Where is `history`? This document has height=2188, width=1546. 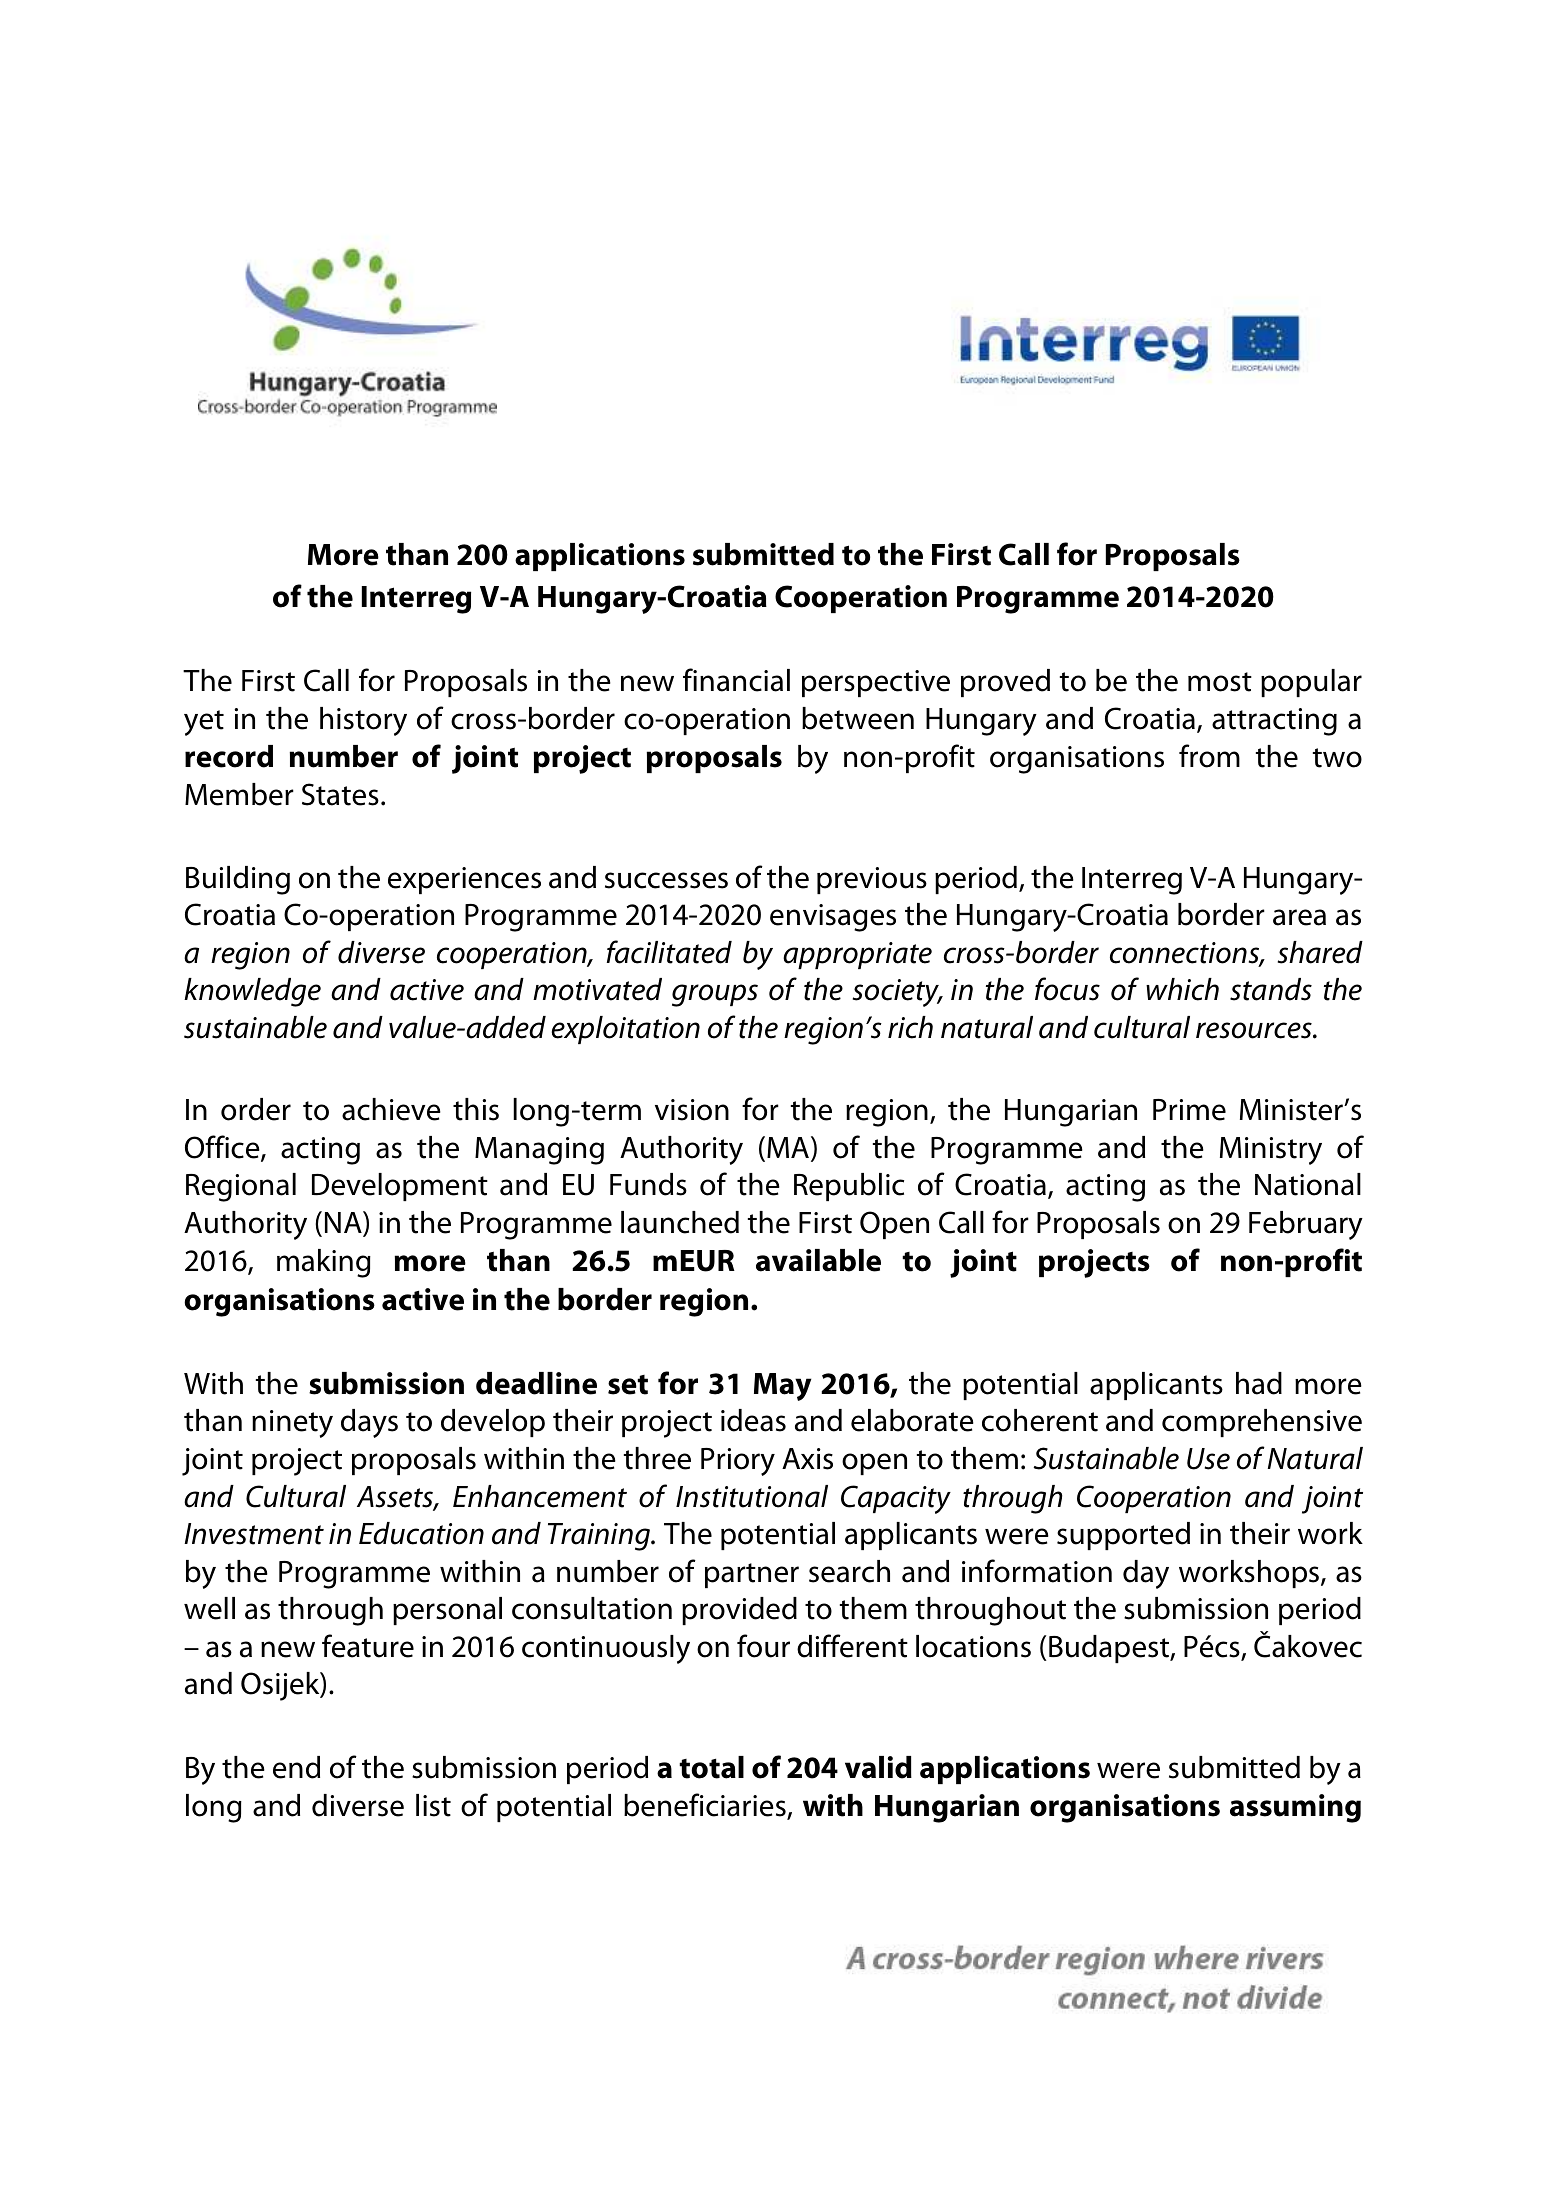
history is located at coordinates (363, 721).
